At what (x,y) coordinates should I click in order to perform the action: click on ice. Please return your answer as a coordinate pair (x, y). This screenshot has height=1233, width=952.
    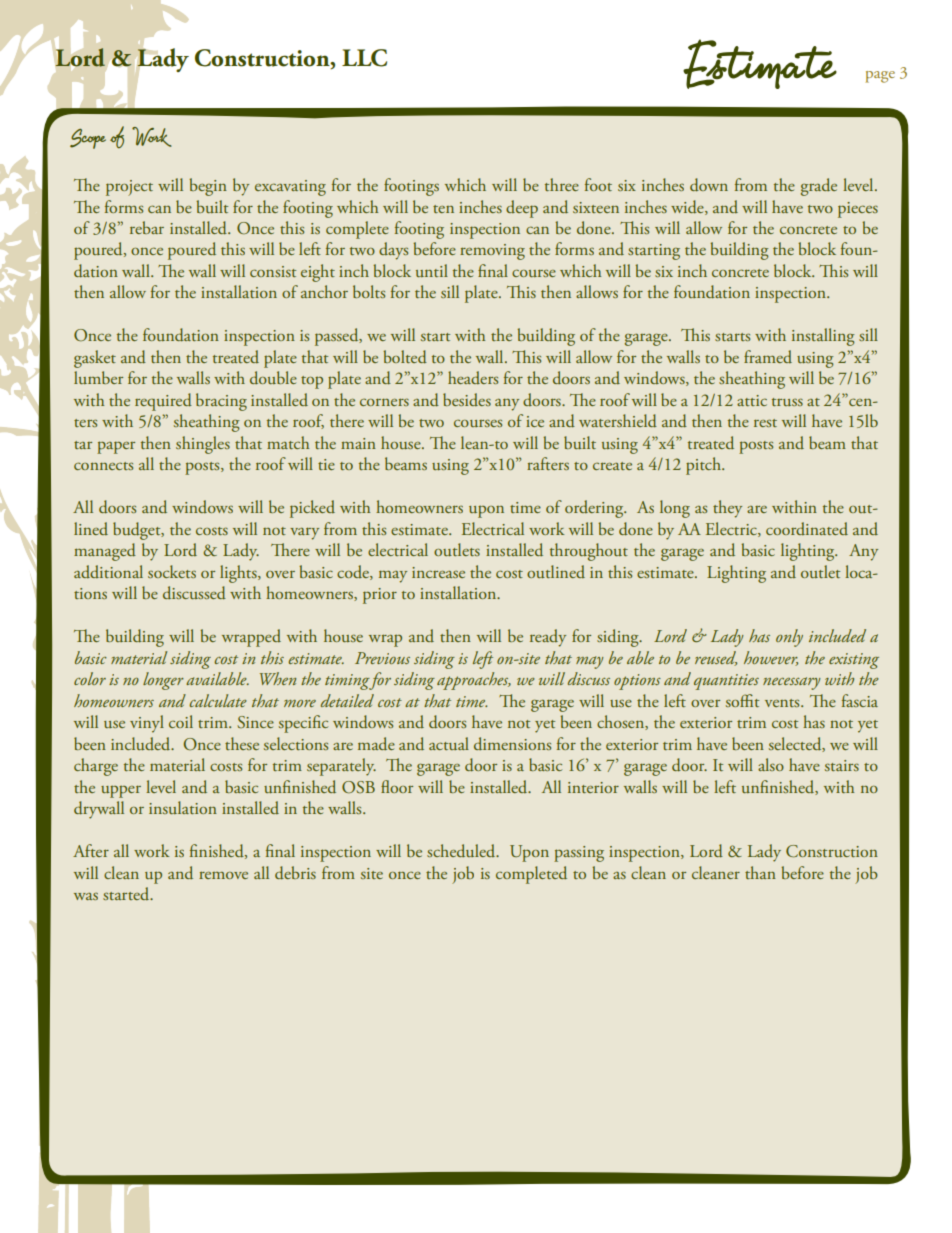
    Looking at the image, I should click on (535, 421).
